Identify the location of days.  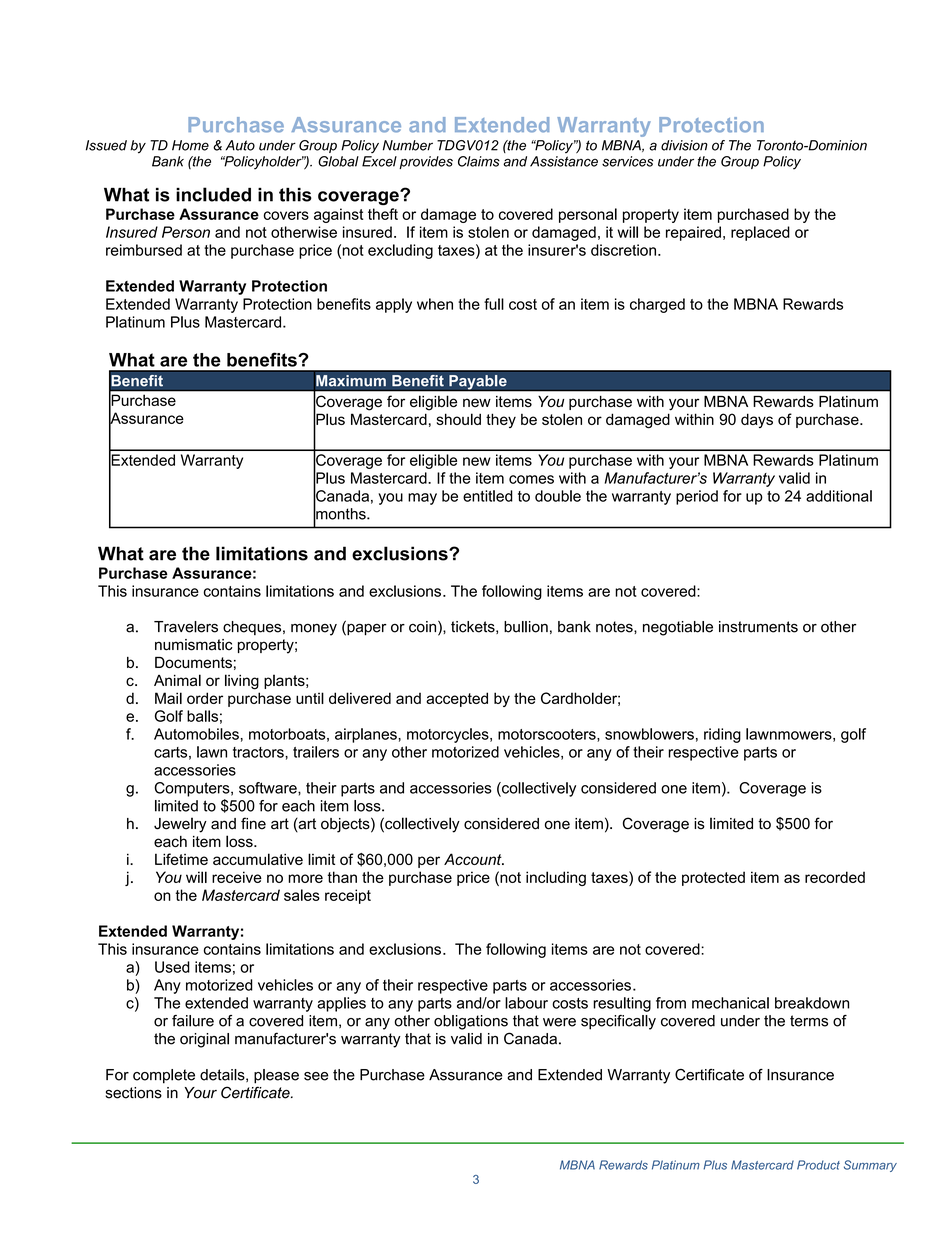
(757, 420).
